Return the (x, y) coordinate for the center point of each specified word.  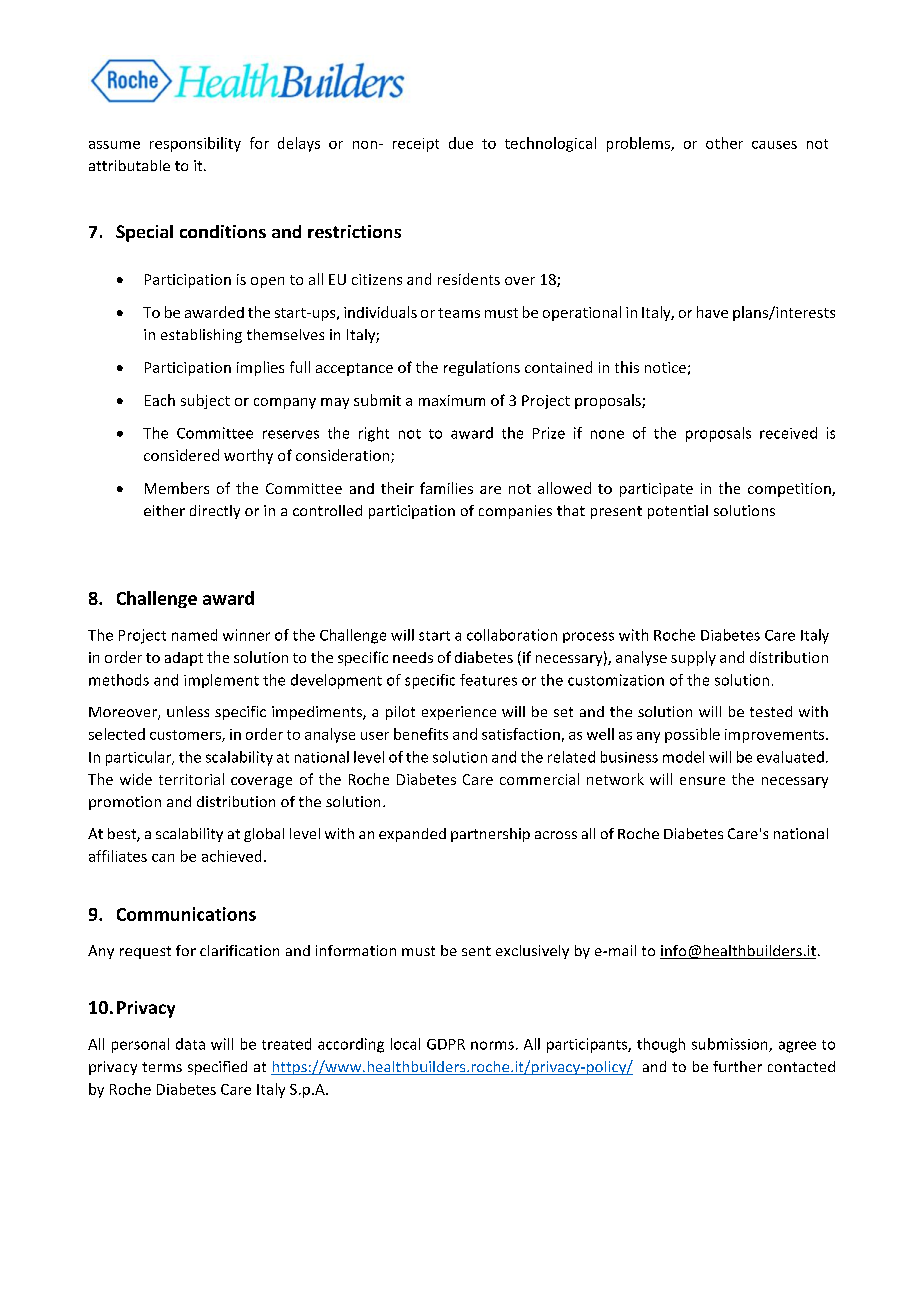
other (724, 143)
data (190, 1044)
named (194, 635)
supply (693, 658)
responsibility (195, 144)
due (461, 143)
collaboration (512, 635)
